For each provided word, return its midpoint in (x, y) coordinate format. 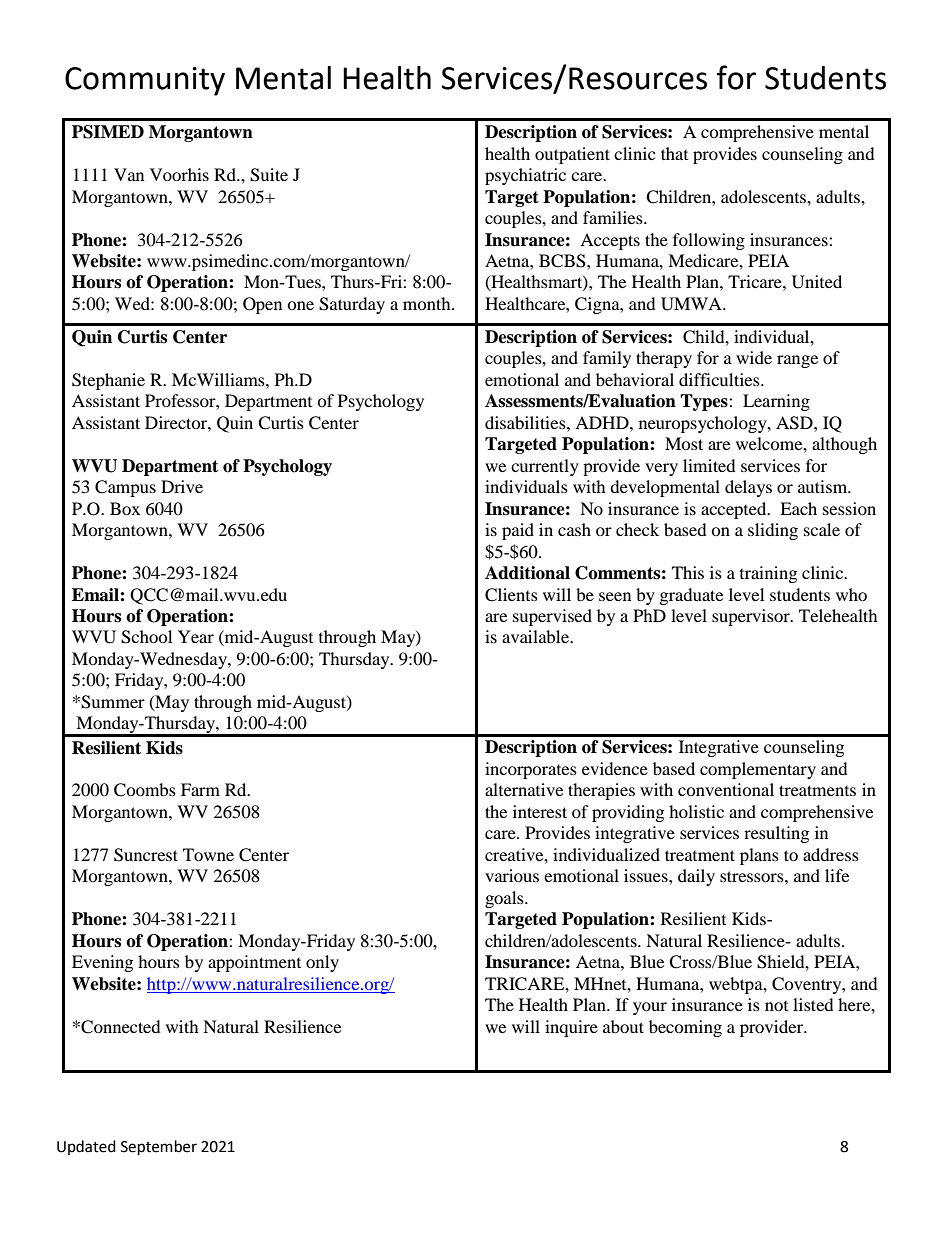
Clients (511, 595)
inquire (571, 1028)
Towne (208, 854)
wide (754, 357)
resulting (776, 834)
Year (196, 636)
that (674, 153)
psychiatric (525, 176)
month (428, 303)
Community (145, 81)
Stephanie (108, 381)
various (512, 875)
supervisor (752, 617)
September (159, 1148)
